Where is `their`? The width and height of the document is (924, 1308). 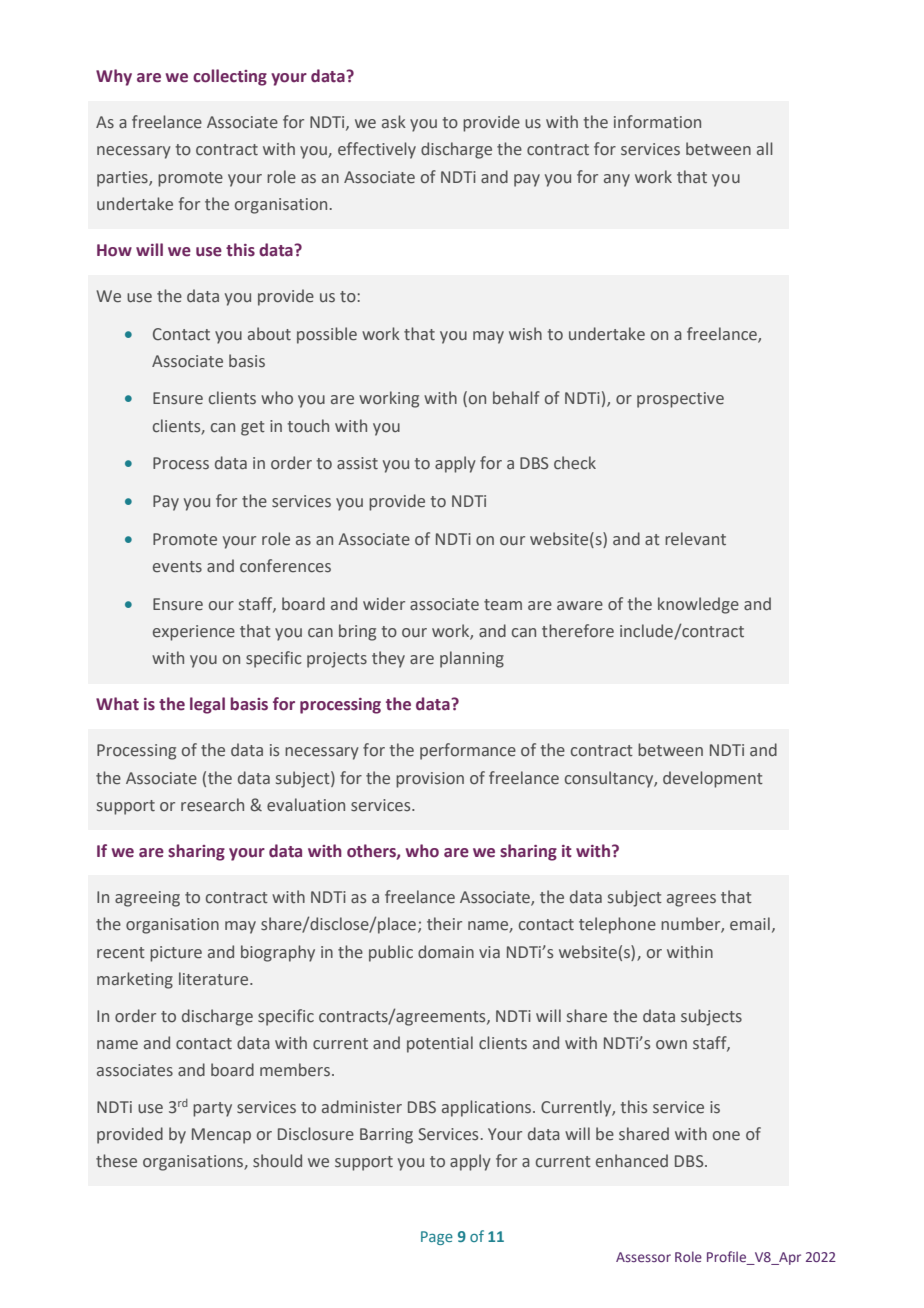 their is located at coordinates (444, 924).
